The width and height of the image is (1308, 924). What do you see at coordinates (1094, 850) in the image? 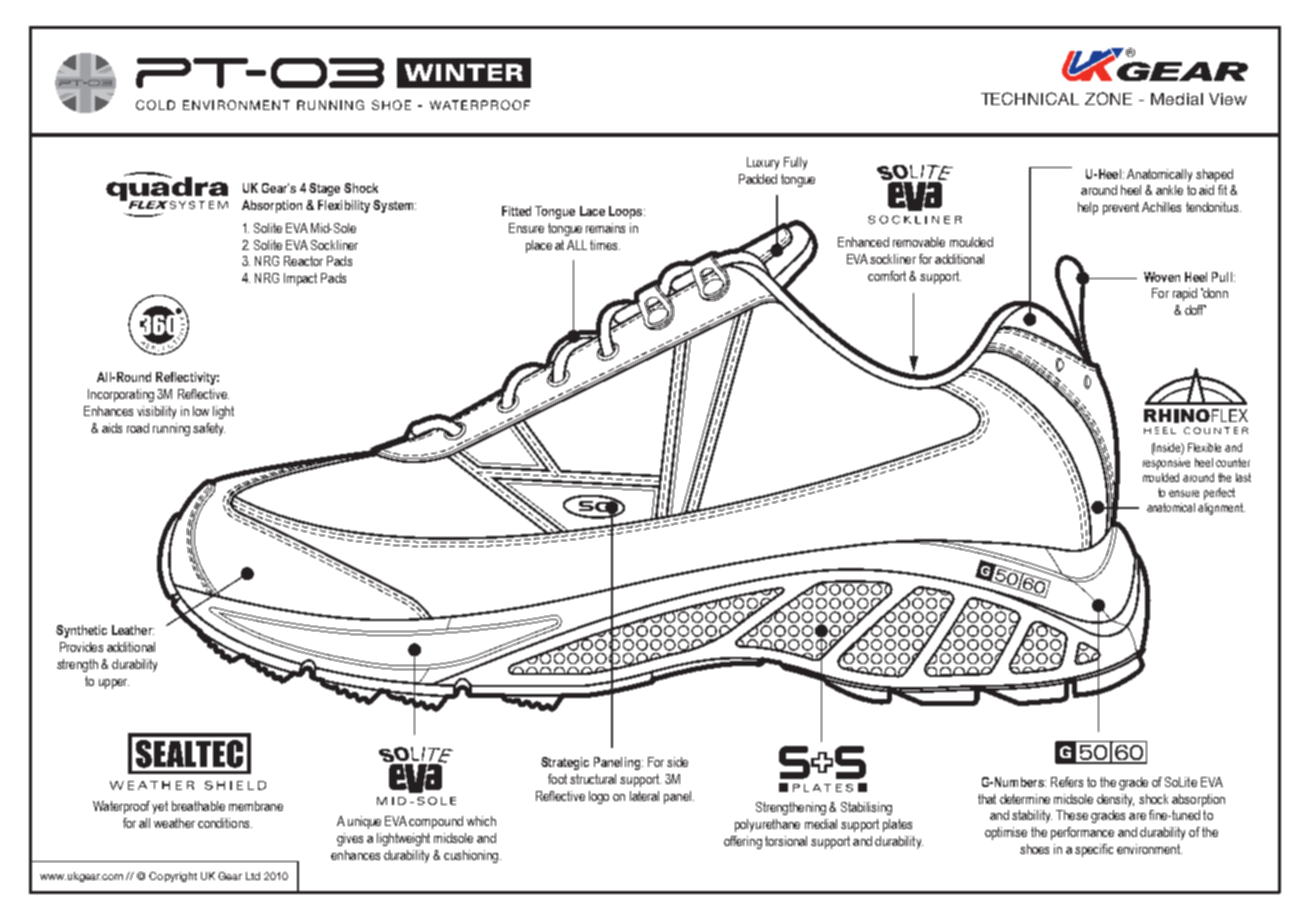
I see `specific` at bounding box center [1094, 850].
